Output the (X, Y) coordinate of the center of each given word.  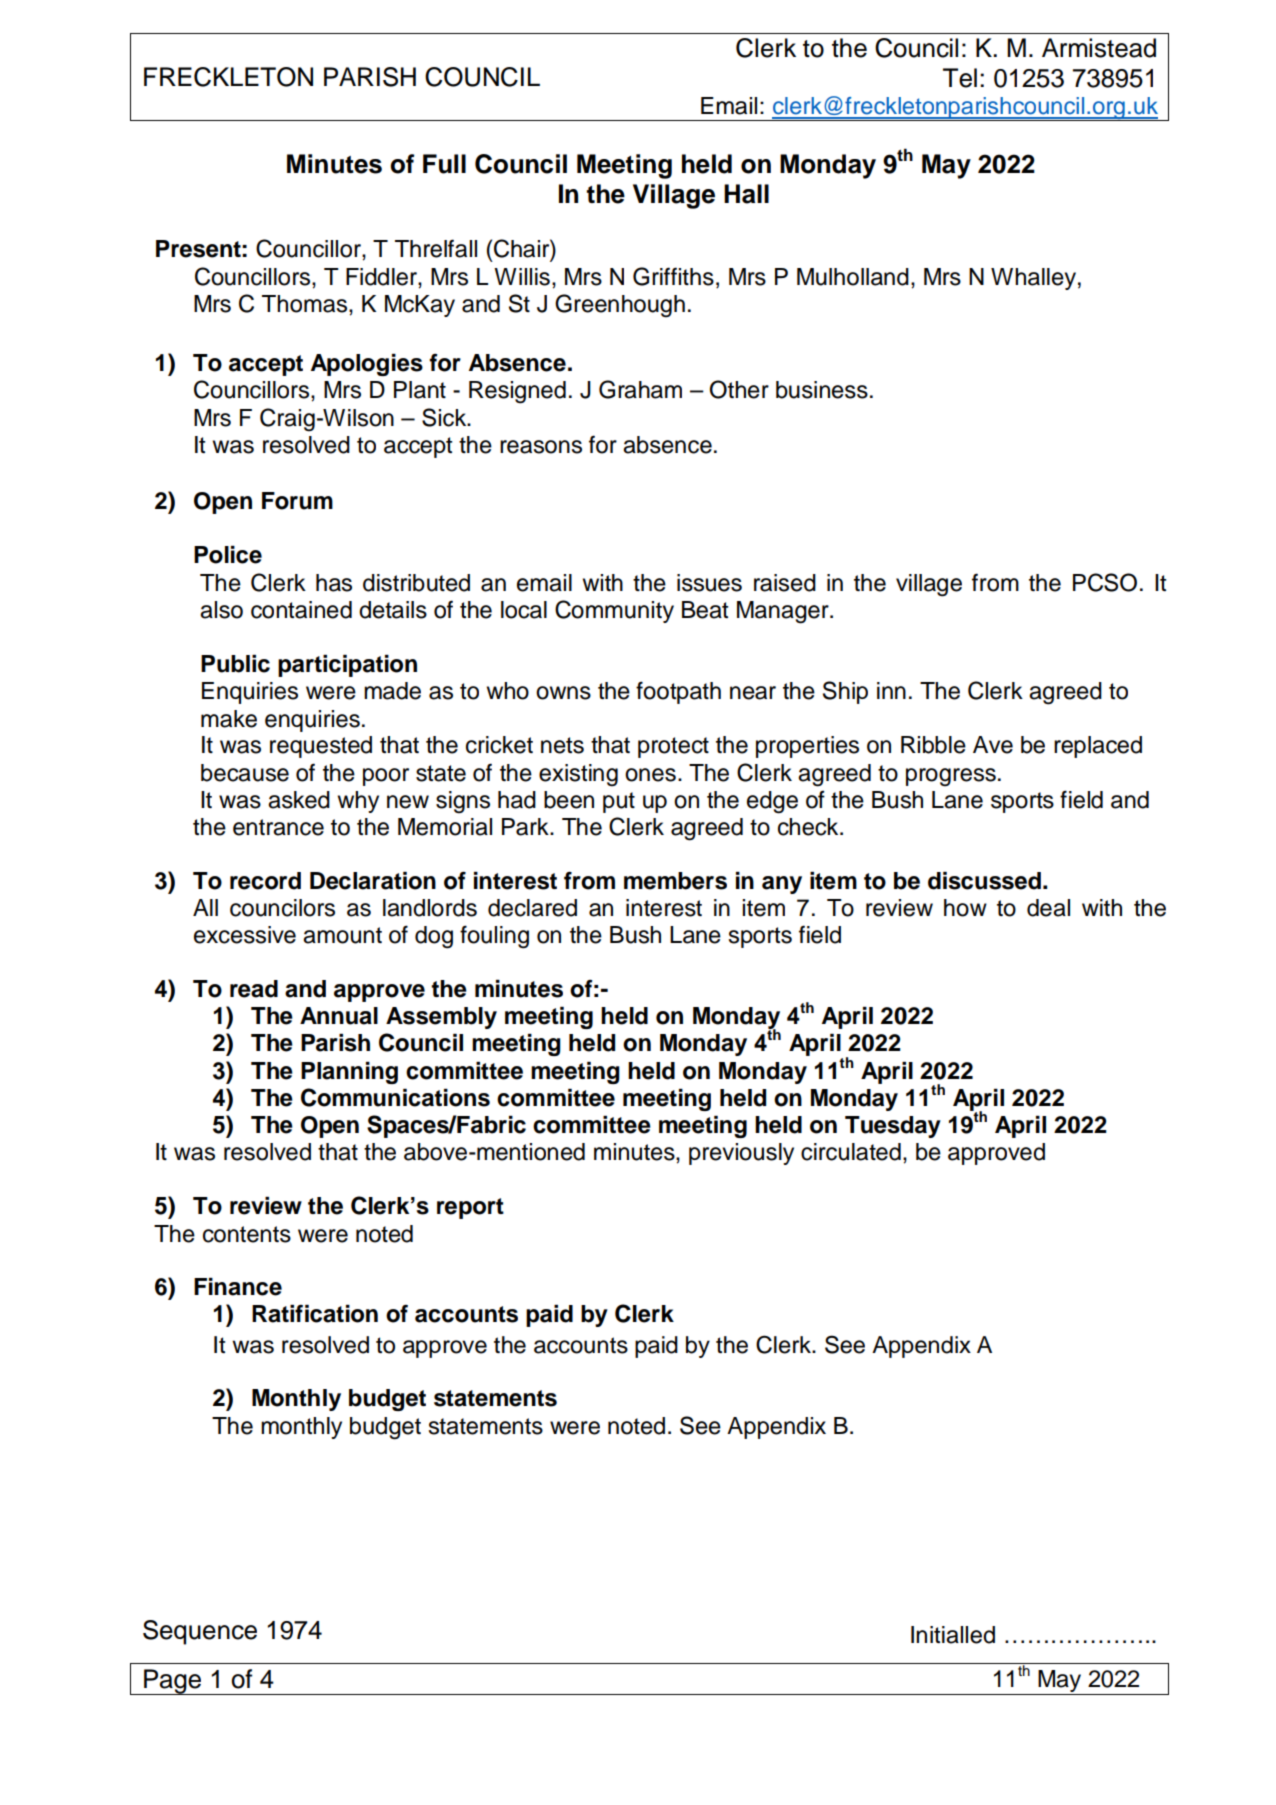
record (265, 881)
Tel (960, 78)
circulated (851, 1152)
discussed (984, 881)
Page (173, 1682)
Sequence (200, 1632)
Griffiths (673, 276)
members (675, 881)
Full (444, 164)
